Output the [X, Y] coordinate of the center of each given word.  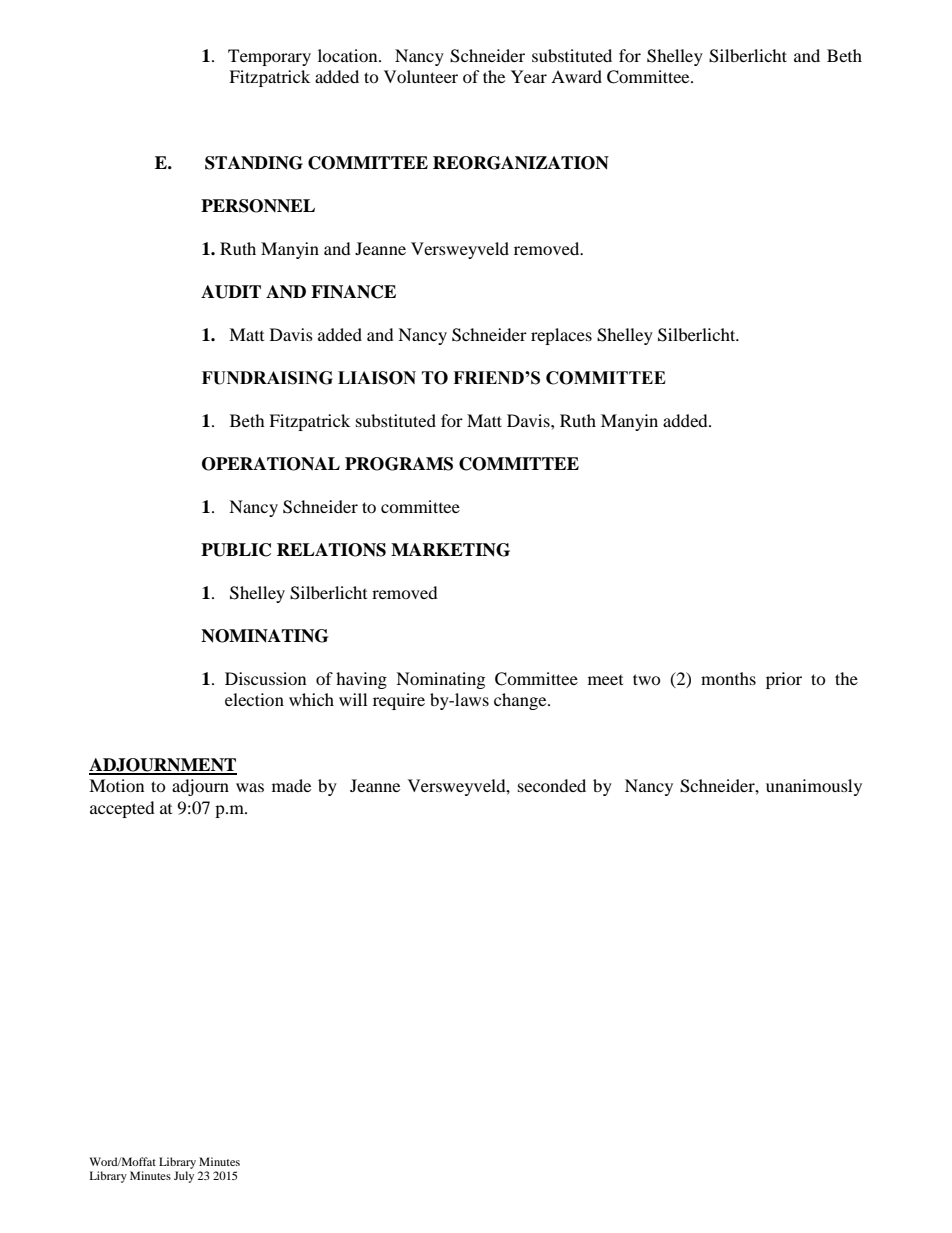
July [184, 1177]
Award [576, 76]
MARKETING [450, 550]
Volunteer [421, 76]
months [728, 678]
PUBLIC [236, 550]
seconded [552, 785]
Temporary [269, 57]
